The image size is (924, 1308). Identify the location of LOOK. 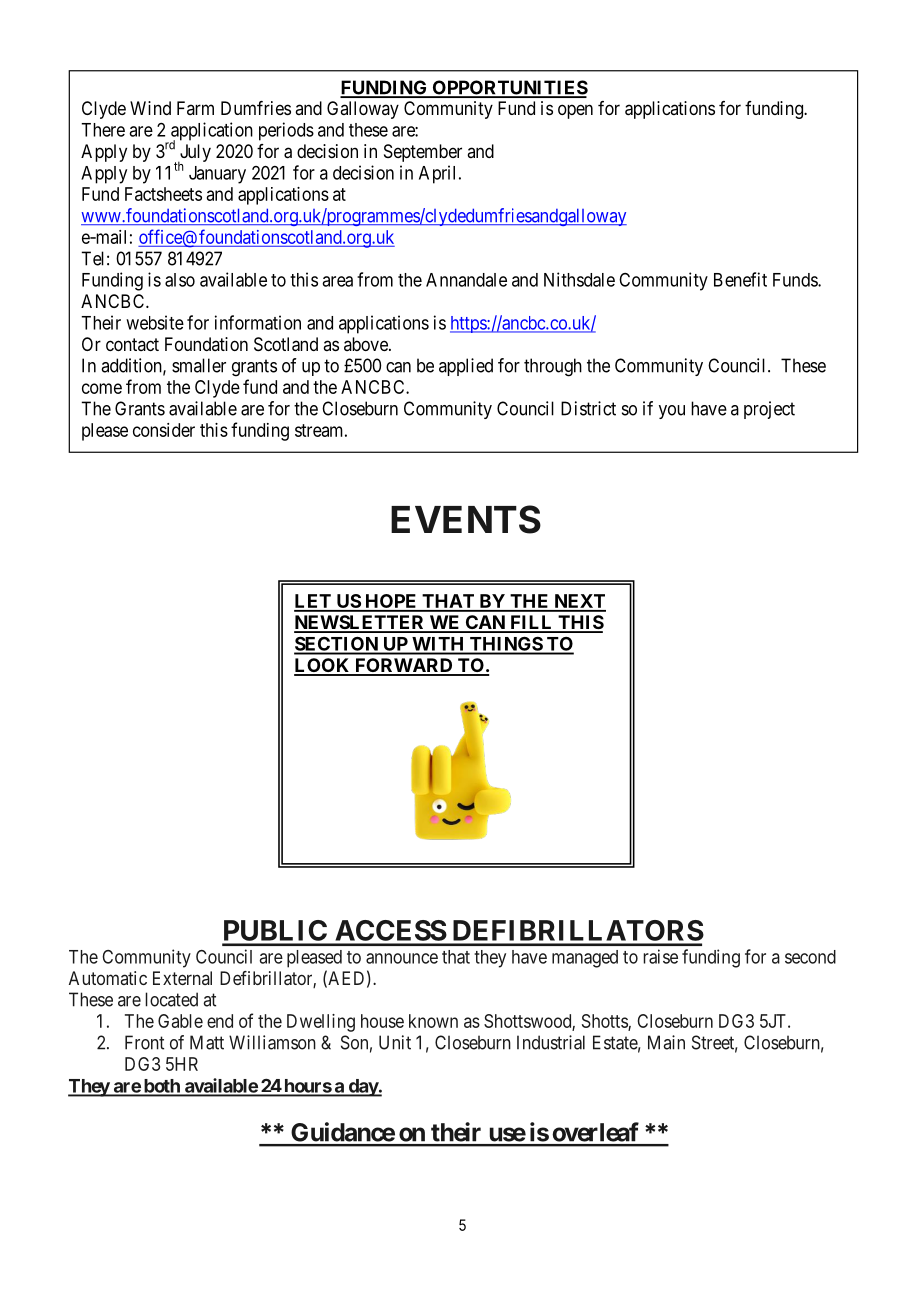
(323, 666).
